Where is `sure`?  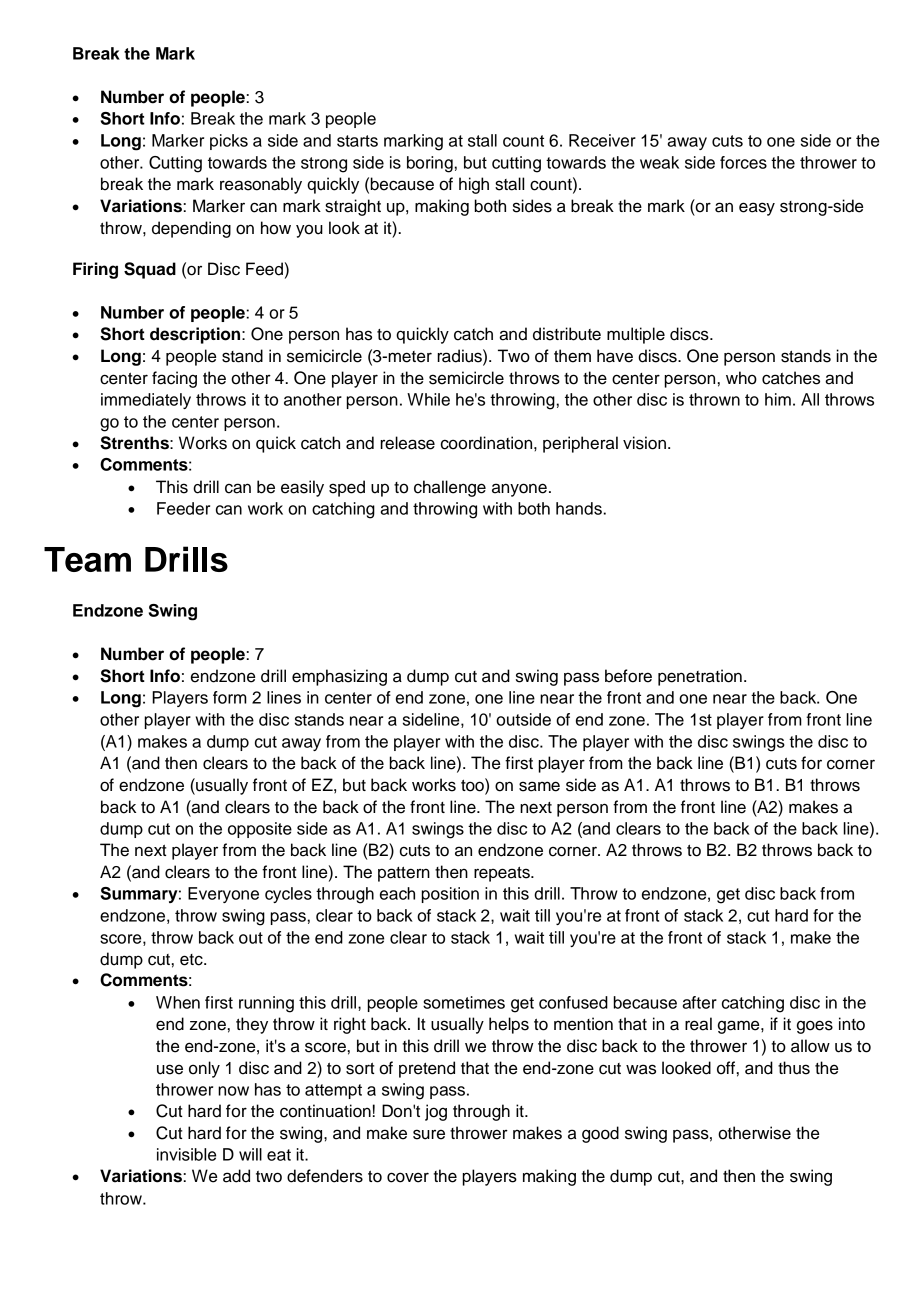
sure is located at coordinates (429, 1134).
